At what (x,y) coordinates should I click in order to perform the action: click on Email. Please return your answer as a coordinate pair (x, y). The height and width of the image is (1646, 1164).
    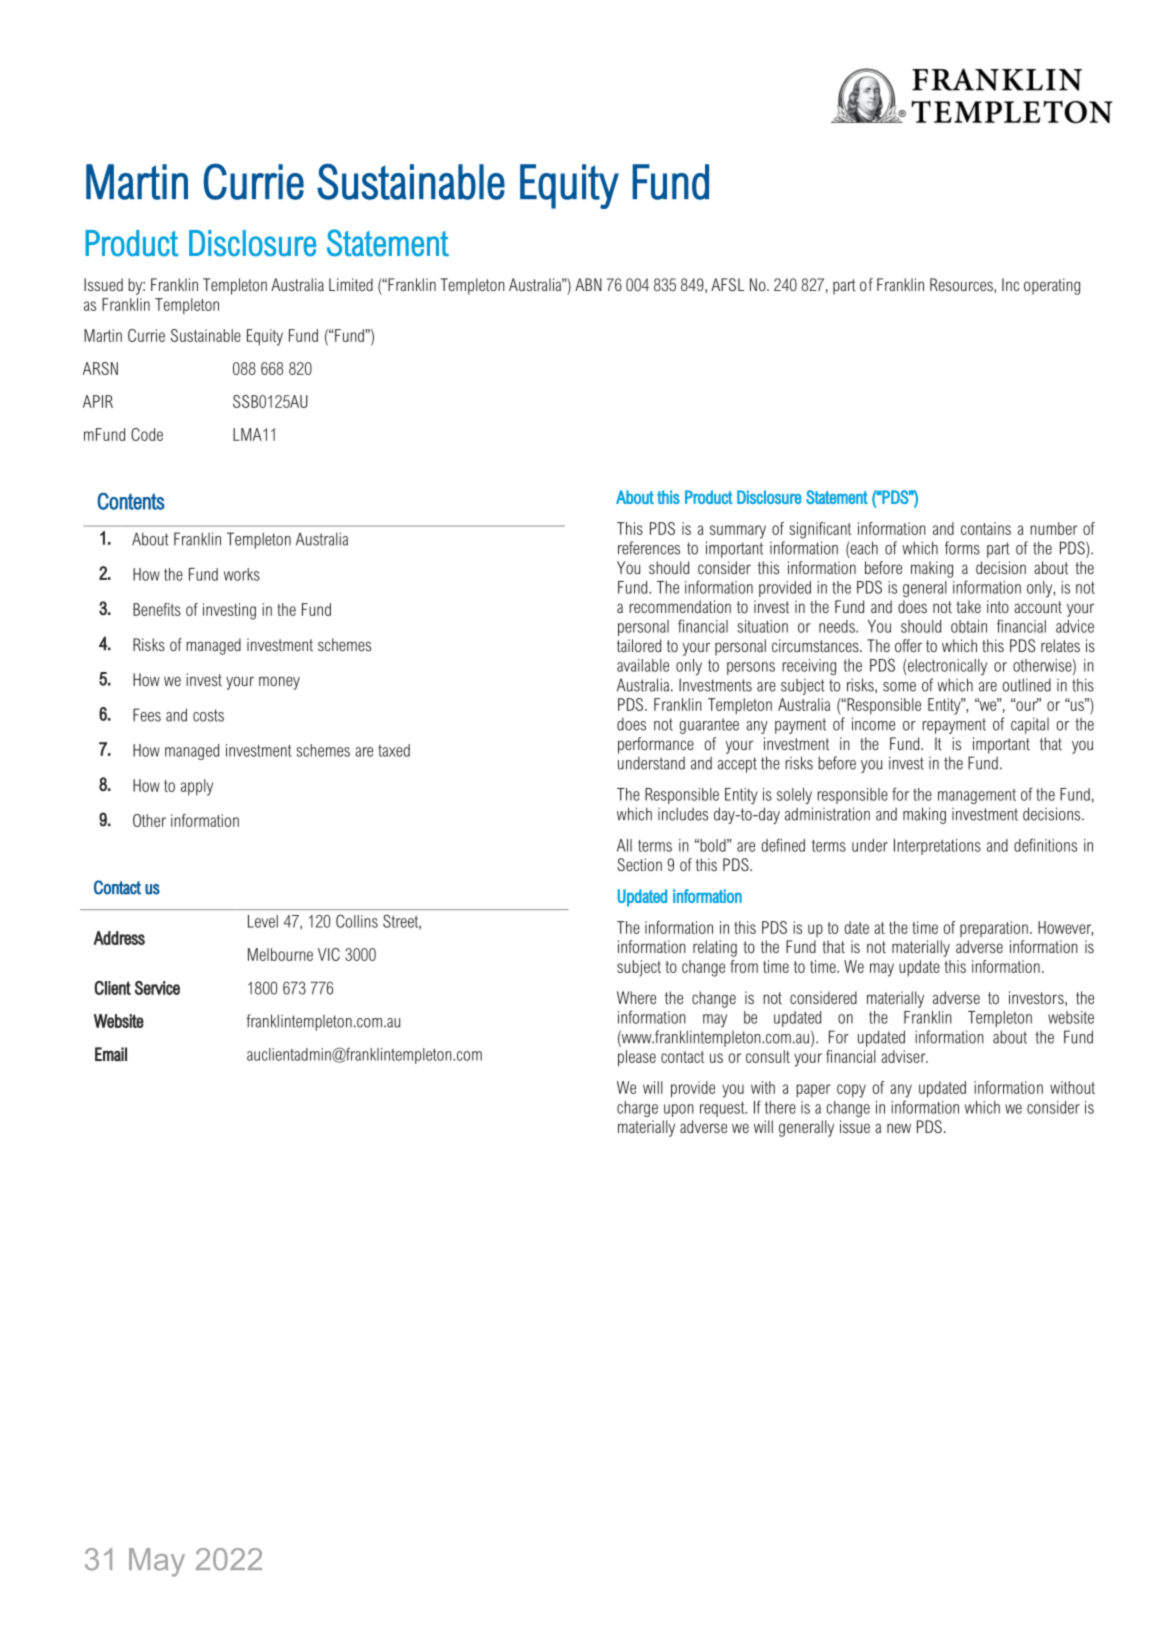
    Looking at the image, I should click on (111, 1054).
